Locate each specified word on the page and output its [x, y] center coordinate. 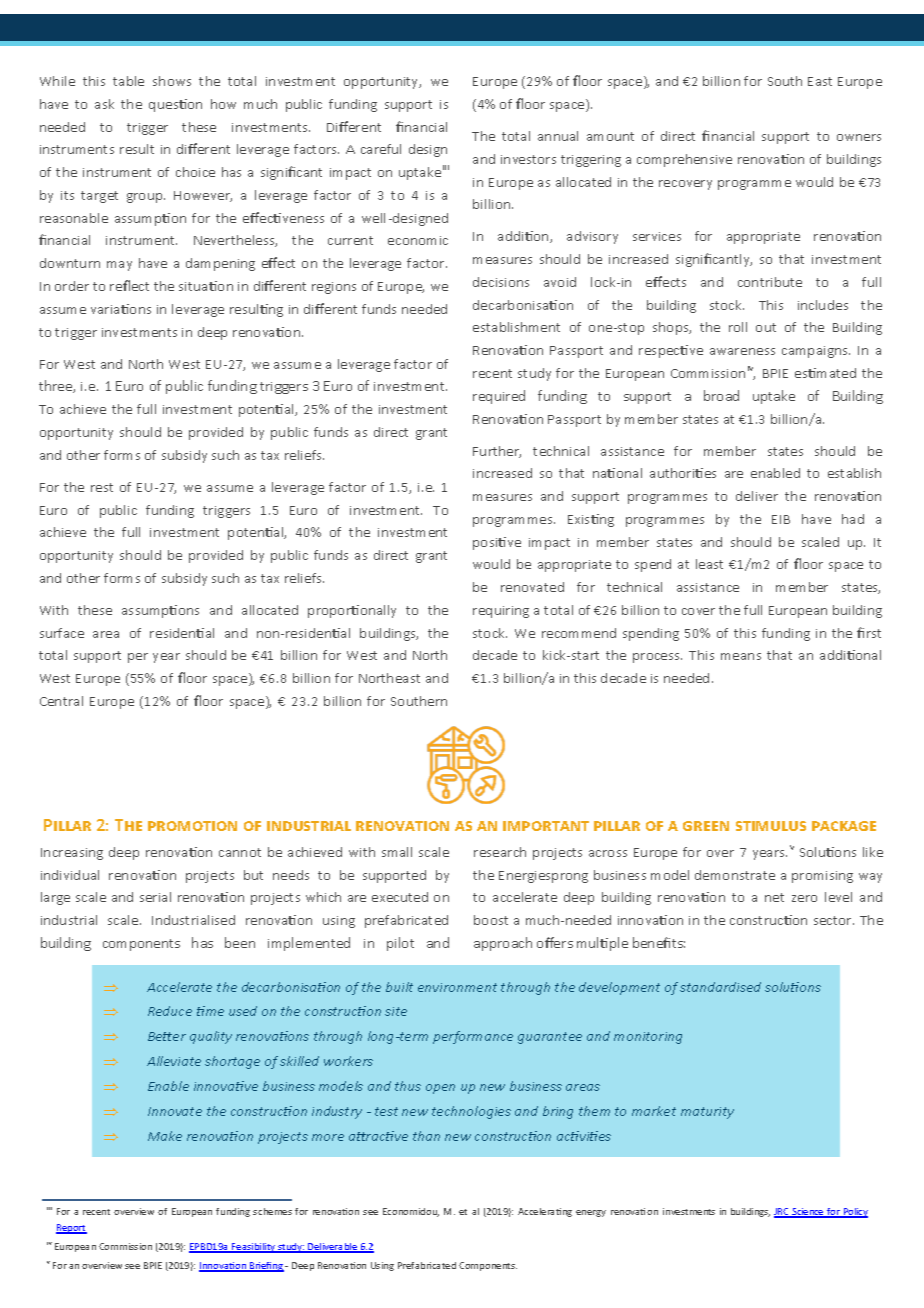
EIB [781, 519]
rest [102, 487]
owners [859, 137]
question [175, 105]
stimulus [771, 826]
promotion [192, 826]
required [499, 397]
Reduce [170, 1011]
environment [457, 987]
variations [121, 309]
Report [71, 1229]
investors [528, 159]
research [500, 852]
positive [497, 543]
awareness [742, 351]
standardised [720, 987]
